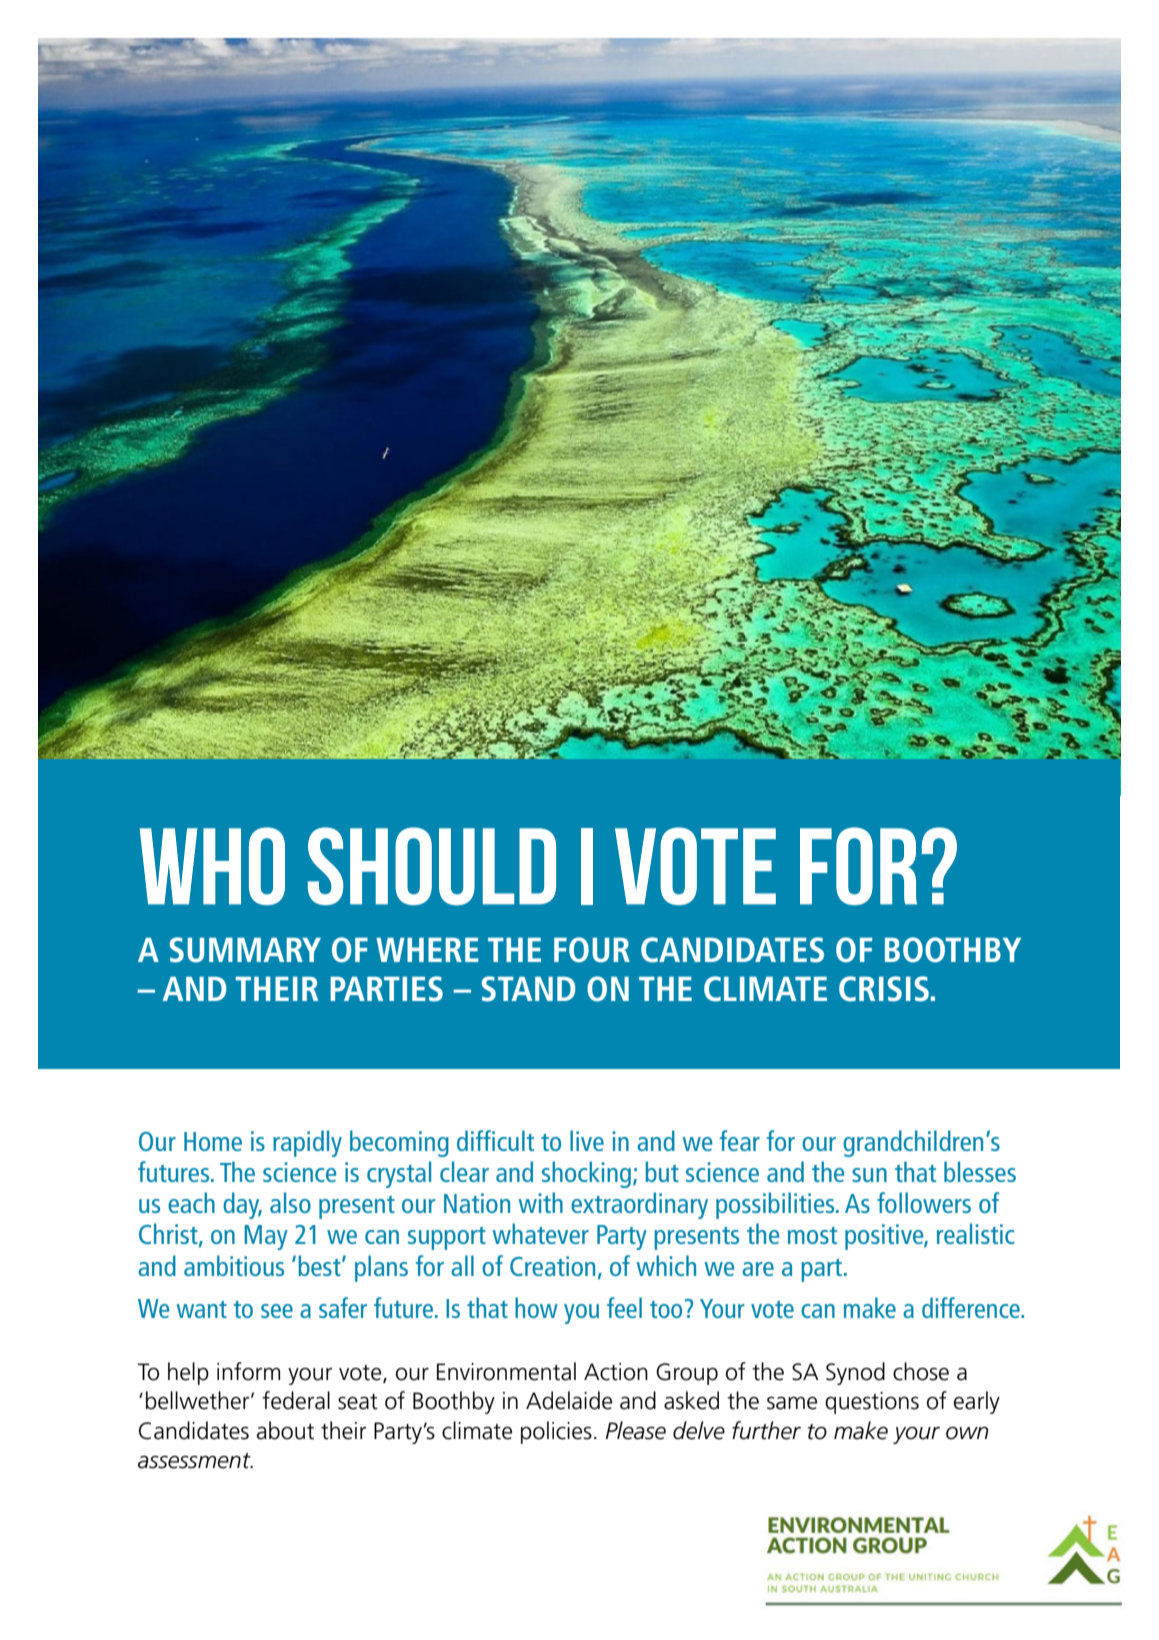  What do you see at coordinates (285, 1430) in the screenshot?
I see `about` at bounding box center [285, 1430].
